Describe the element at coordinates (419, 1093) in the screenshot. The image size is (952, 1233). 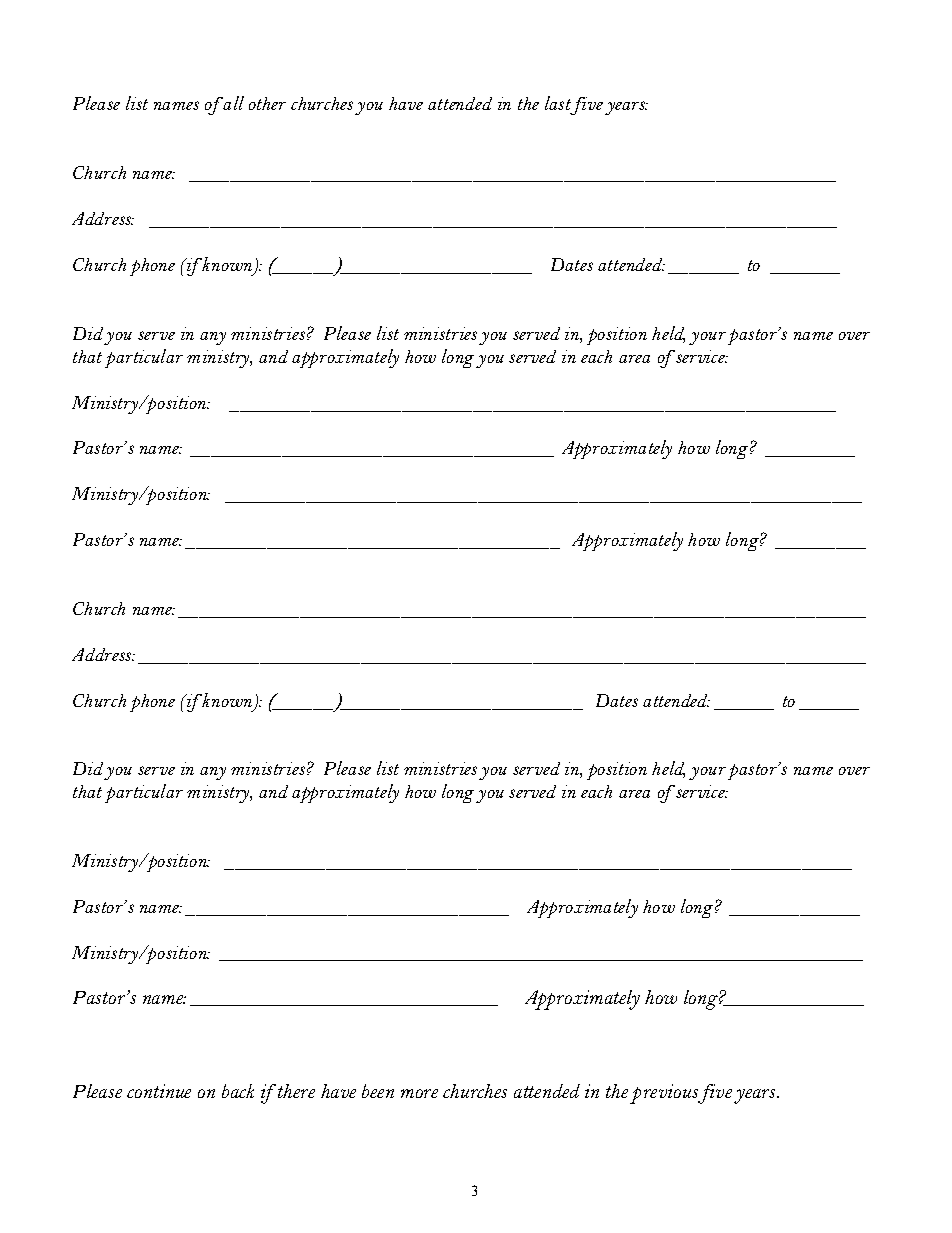
I see `more` at that location.
